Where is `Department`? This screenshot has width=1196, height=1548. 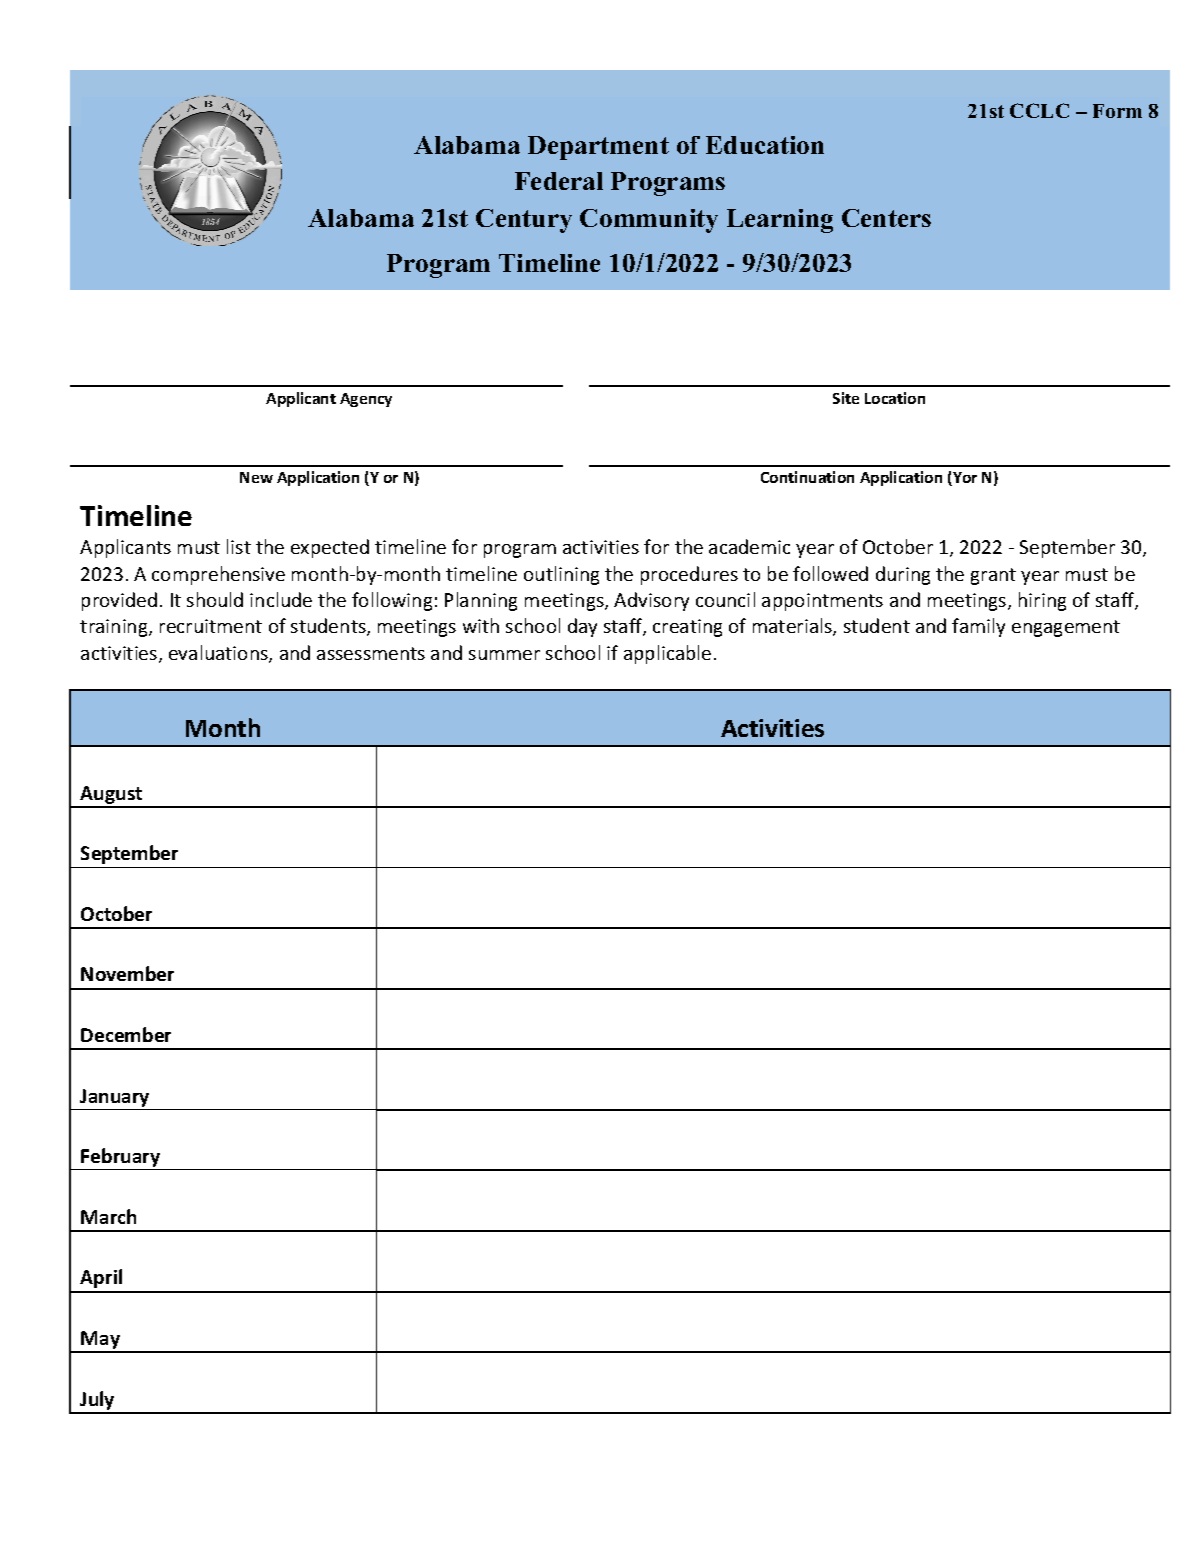
Department is located at coordinates (598, 148).
